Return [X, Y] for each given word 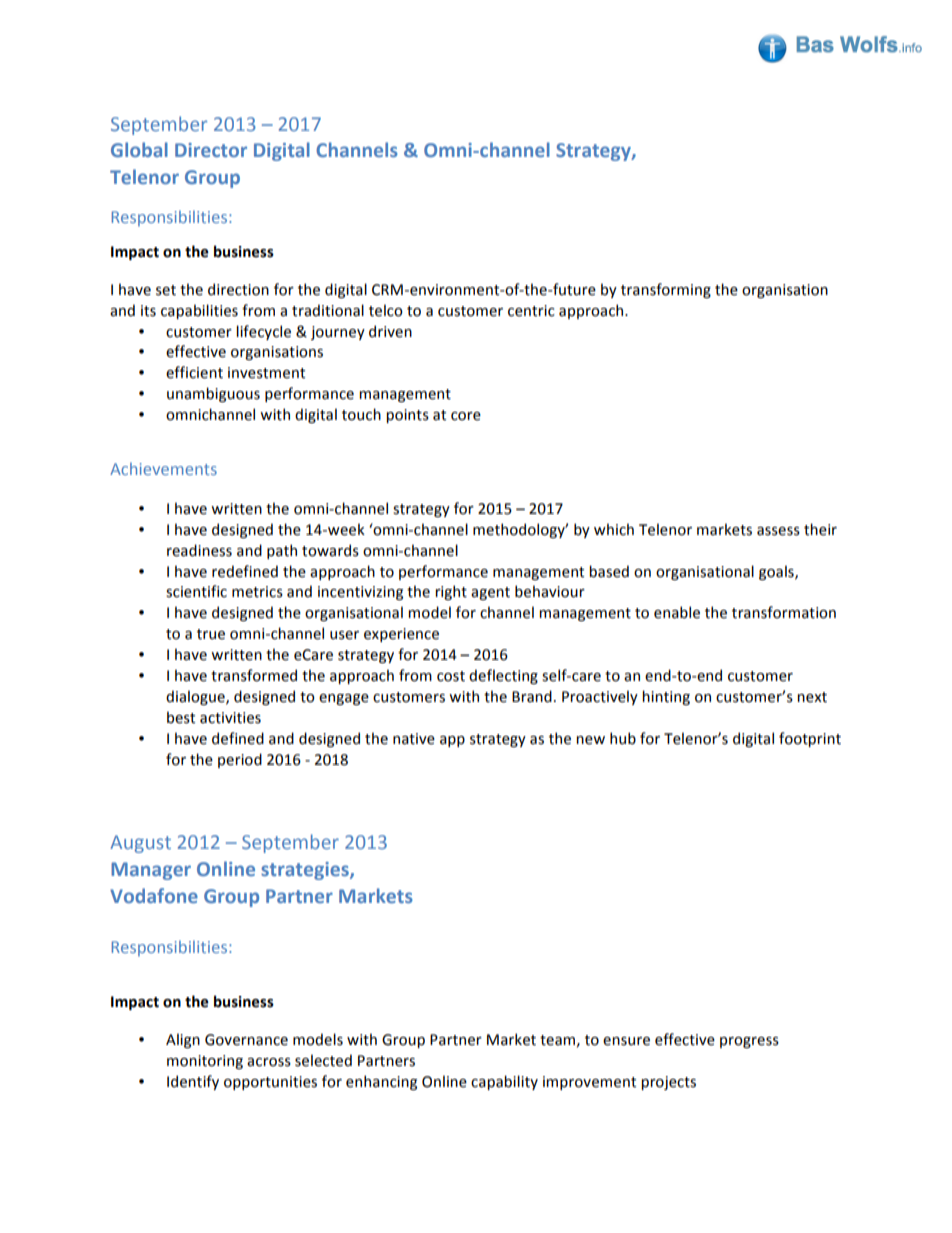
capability [504, 1082]
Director [211, 150]
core [466, 416]
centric [531, 311]
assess [778, 531]
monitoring [205, 1062]
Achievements [163, 468]
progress [749, 1042]
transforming [666, 290]
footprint [810, 739]
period [240, 760]
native [414, 739]
